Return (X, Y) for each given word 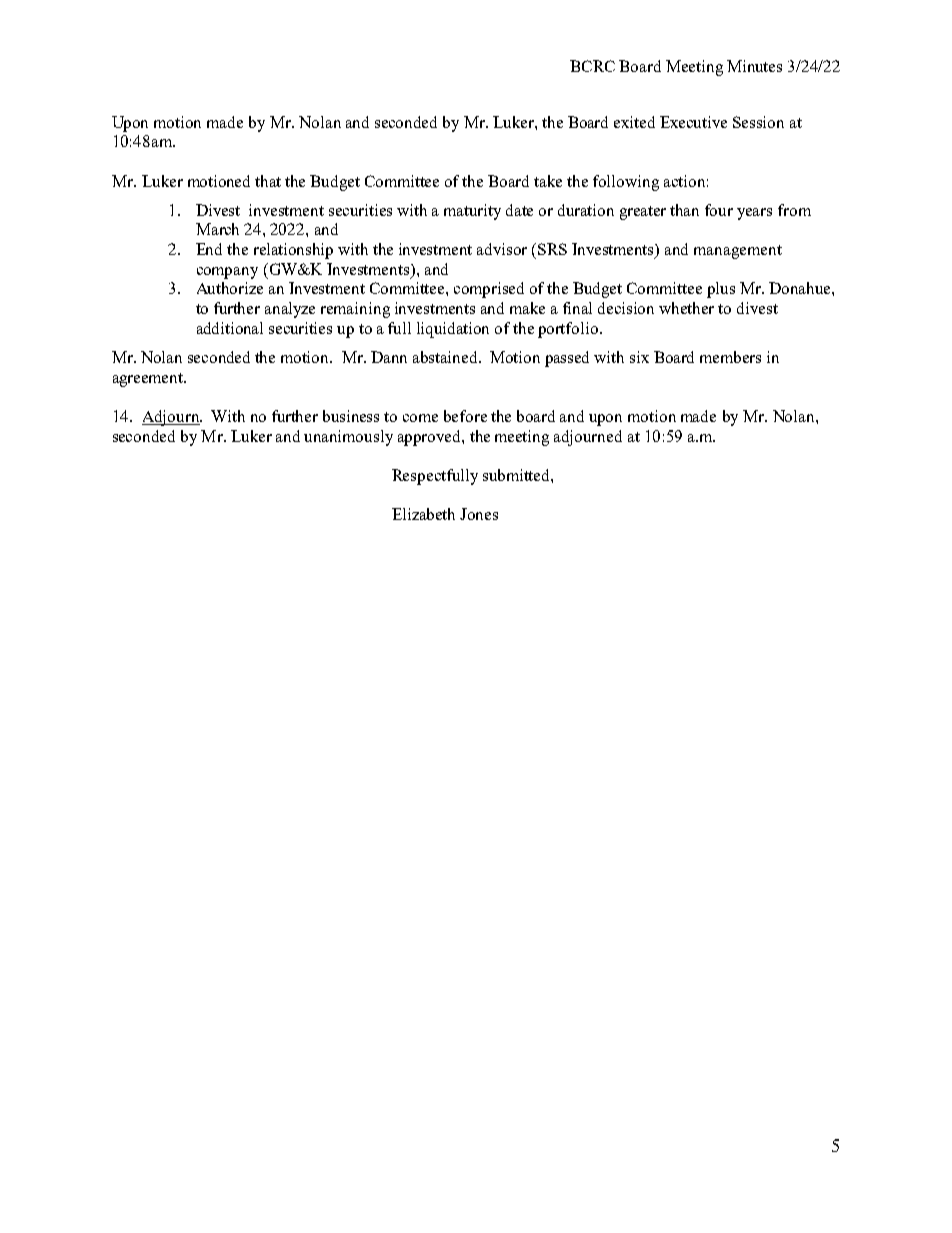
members (730, 357)
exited (634, 122)
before (465, 416)
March (217, 229)
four (719, 210)
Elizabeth (423, 514)
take (548, 181)
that (268, 181)
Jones (479, 514)
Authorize (230, 288)
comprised (489, 290)
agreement (149, 380)
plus (721, 290)
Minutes (754, 66)
